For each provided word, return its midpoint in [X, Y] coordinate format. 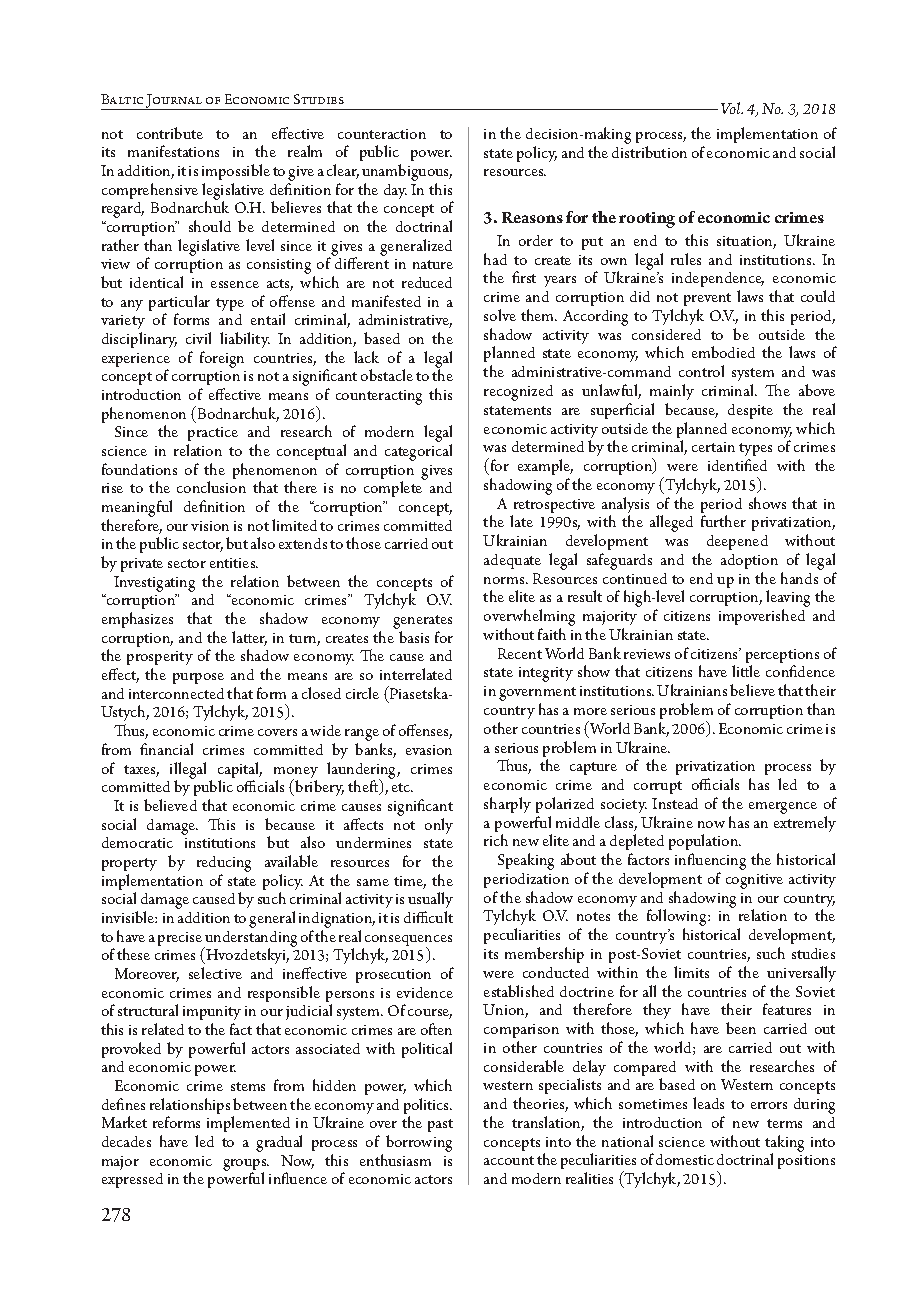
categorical [418, 452]
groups [246, 1166]
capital [240, 771]
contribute [170, 133]
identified [737, 465]
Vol [732, 108]
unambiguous [407, 174]
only [439, 826]
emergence [783, 808]
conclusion [211, 487]
